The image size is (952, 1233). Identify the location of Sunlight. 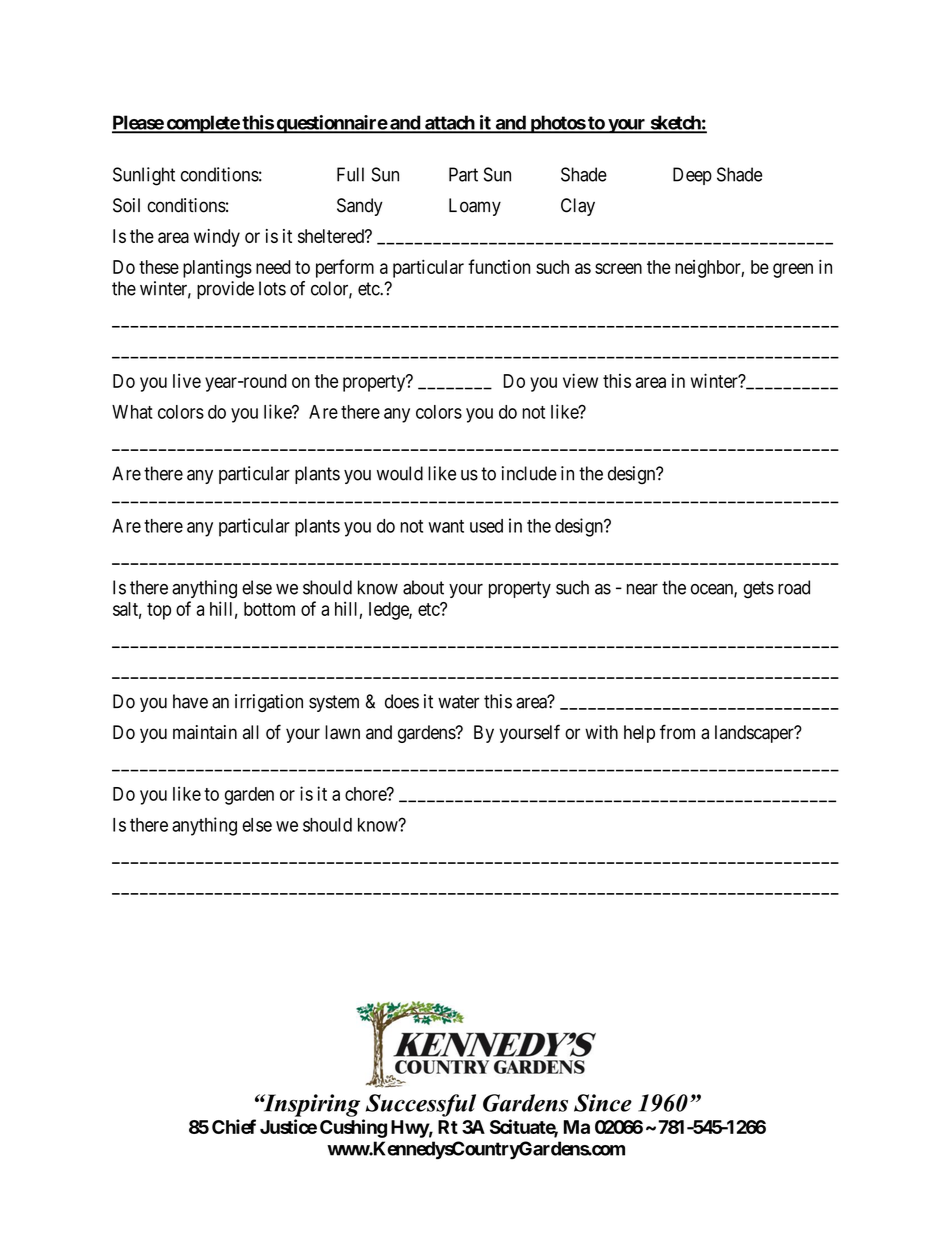
(144, 176).
